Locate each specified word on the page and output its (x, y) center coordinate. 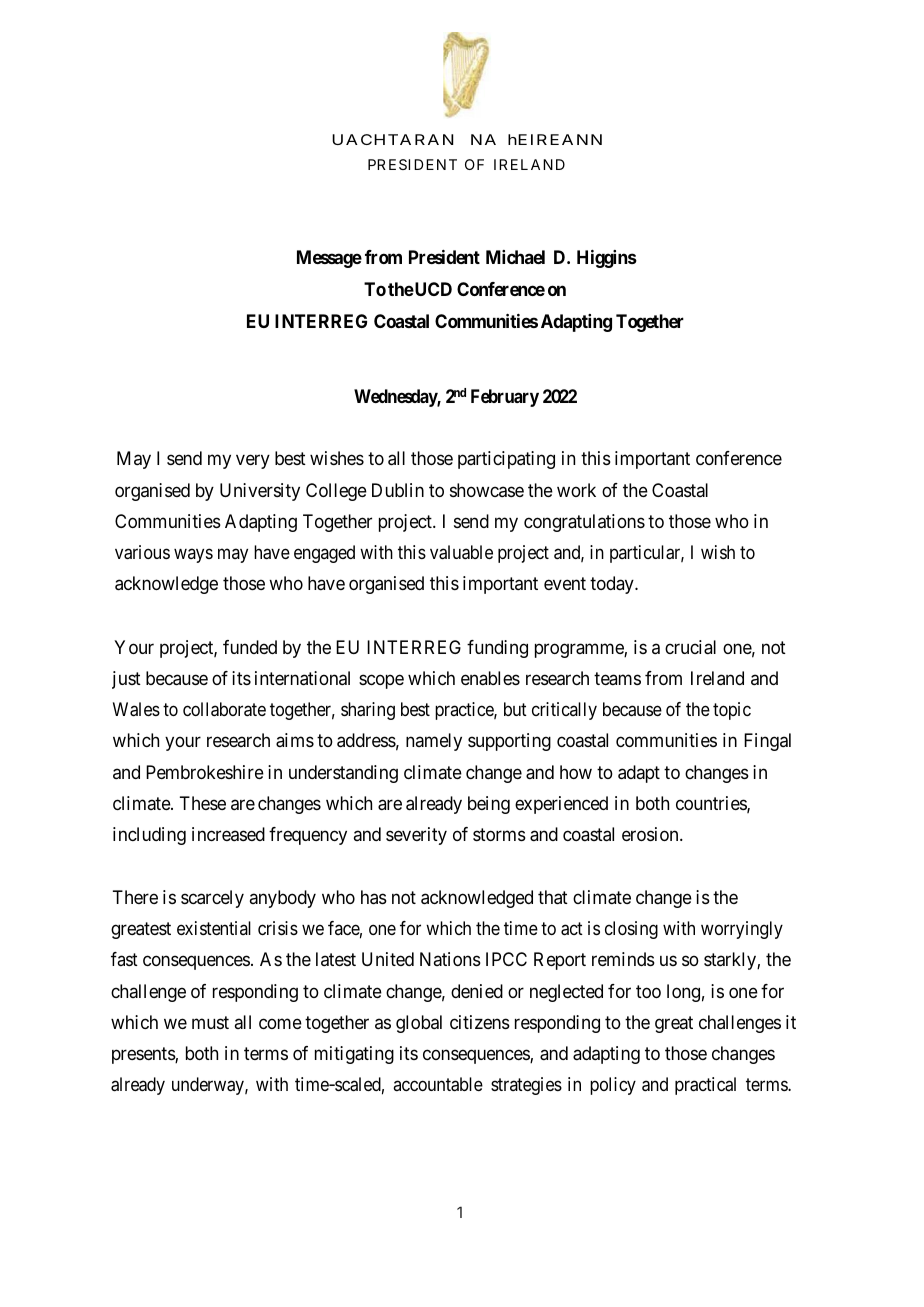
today (613, 585)
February (505, 398)
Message (329, 259)
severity (416, 836)
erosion (651, 834)
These (203, 803)
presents (144, 1055)
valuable (461, 552)
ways (193, 556)
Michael (515, 257)
